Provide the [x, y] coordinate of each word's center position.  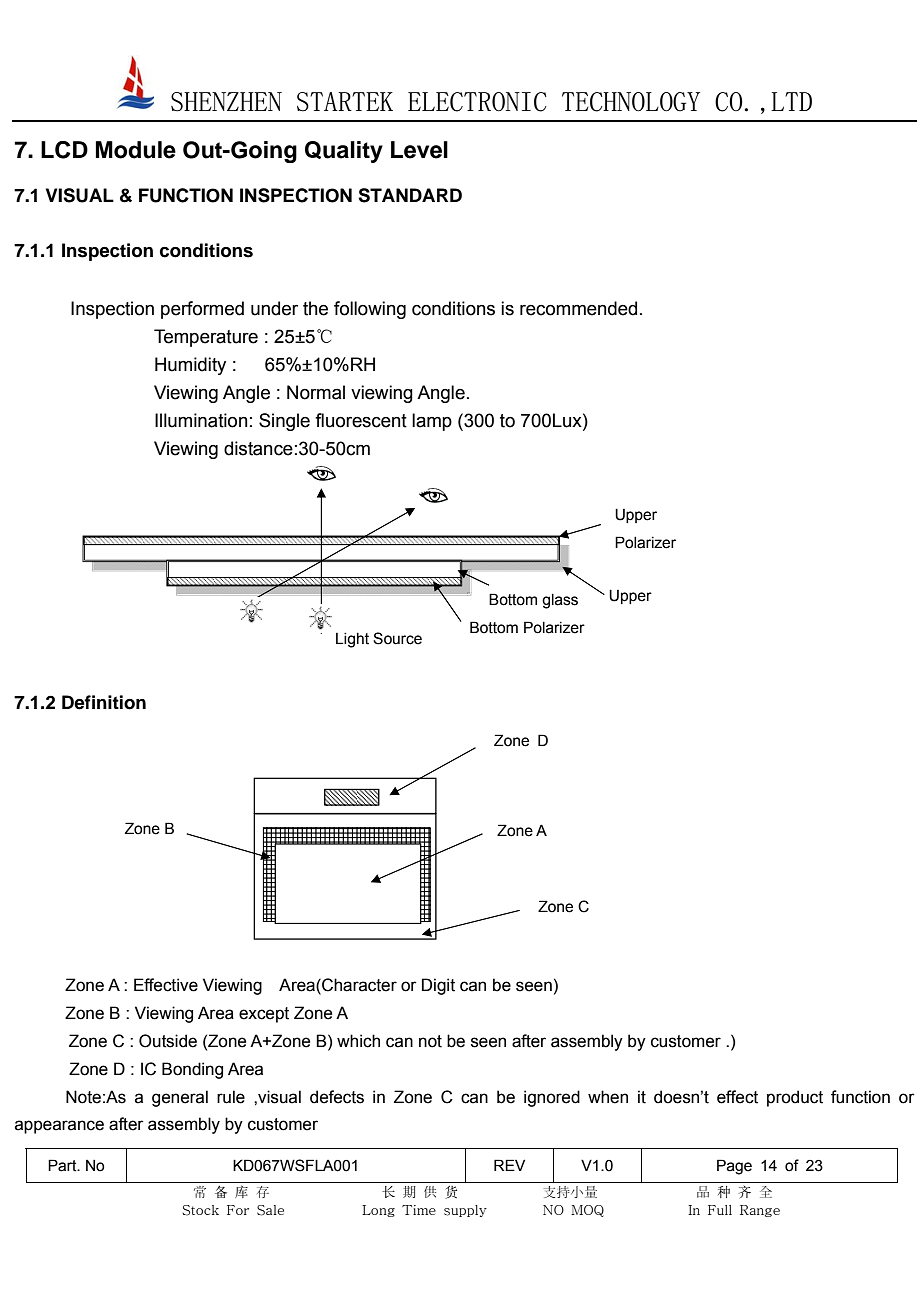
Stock [201, 1210]
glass [560, 601]
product [795, 1098]
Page [734, 1167]
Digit [438, 986]
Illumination [201, 420]
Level [419, 150]
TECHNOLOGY [631, 102]
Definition [104, 702]
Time [419, 1210]
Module [136, 150]
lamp [432, 422]
